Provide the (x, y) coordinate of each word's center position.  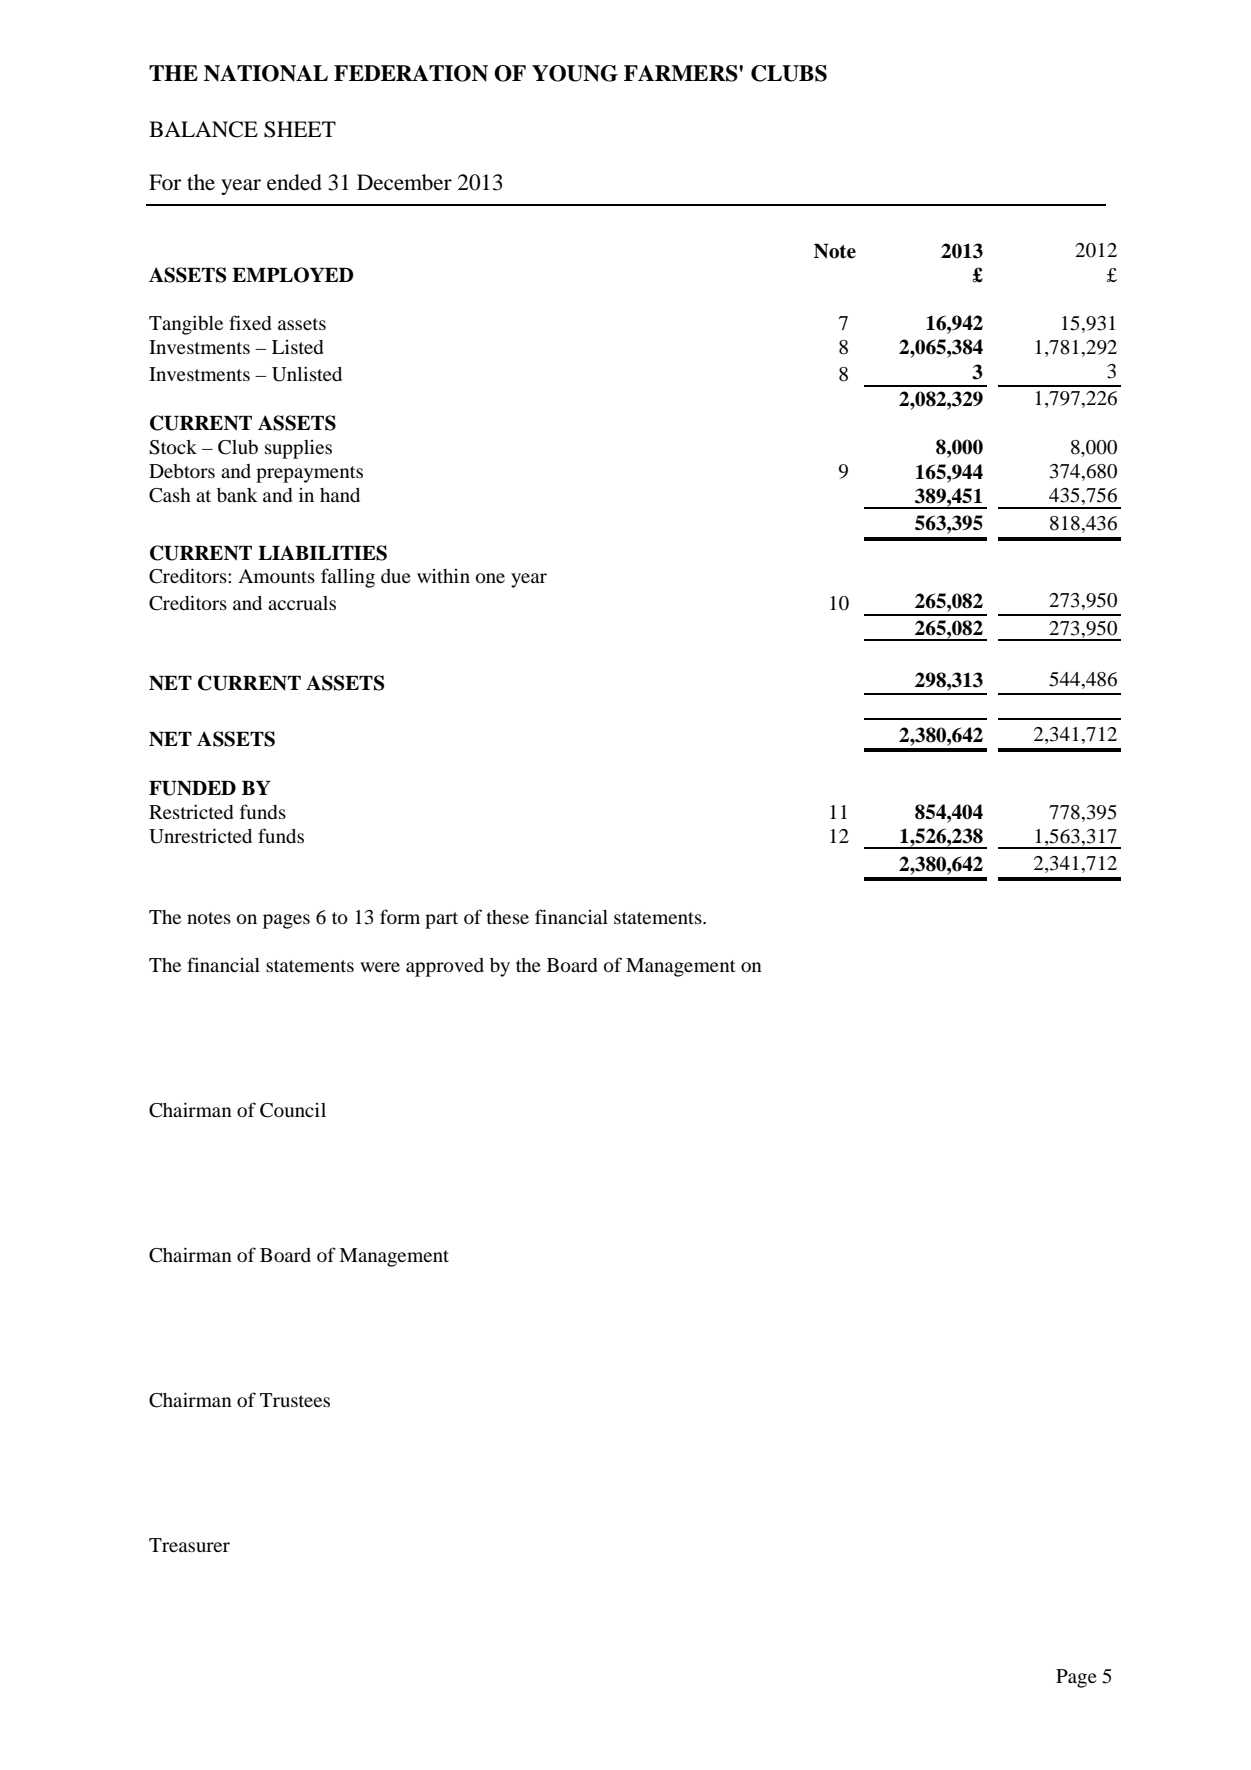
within (443, 576)
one (490, 578)
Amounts (276, 576)
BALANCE (203, 129)
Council (293, 1110)
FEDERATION (411, 73)
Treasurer (189, 1545)
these (508, 917)
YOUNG (575, 73)
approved (445, 967)
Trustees (295, 1400)
